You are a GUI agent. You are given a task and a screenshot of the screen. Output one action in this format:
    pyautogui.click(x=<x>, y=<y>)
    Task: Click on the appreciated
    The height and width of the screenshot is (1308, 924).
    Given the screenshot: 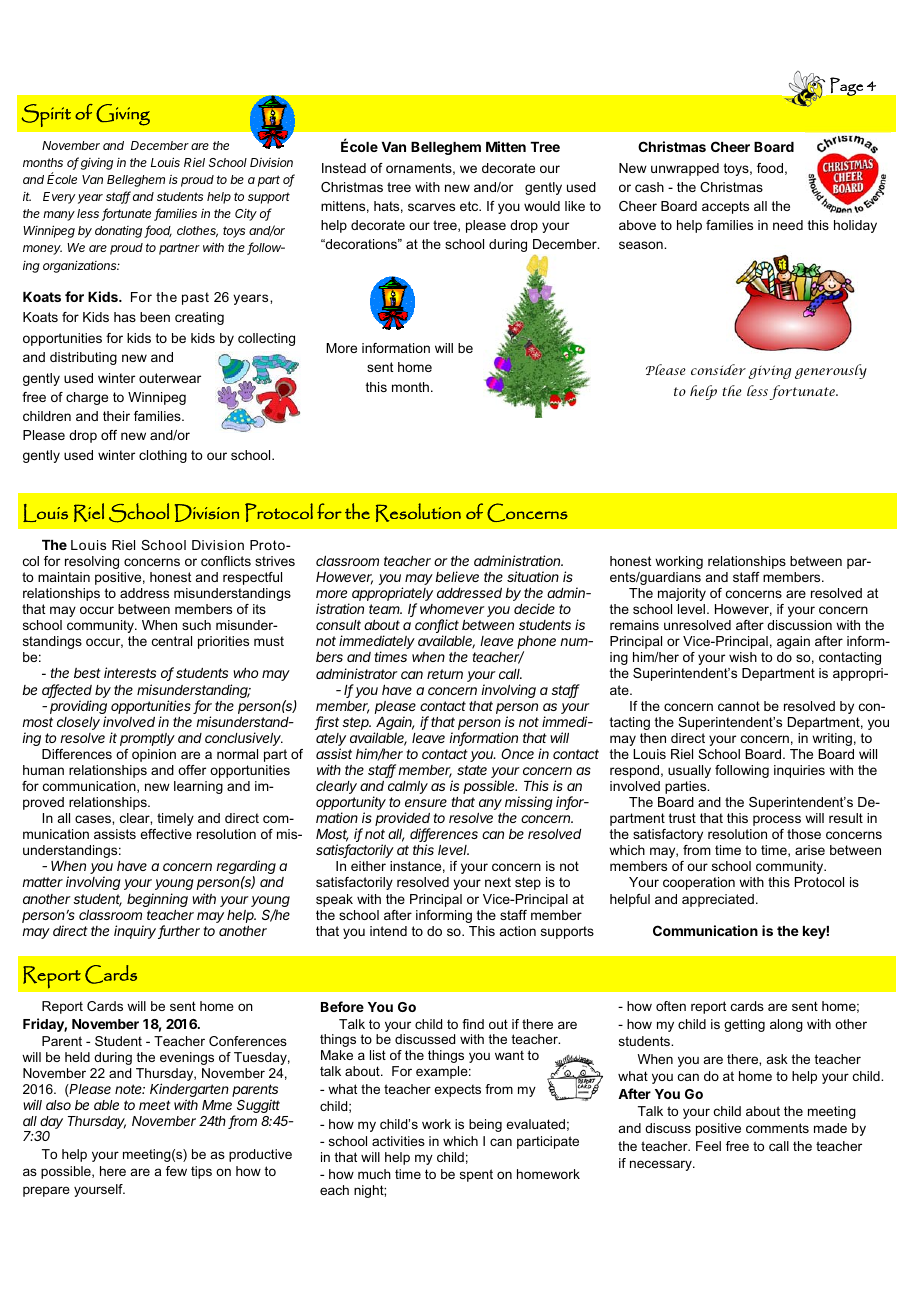 What is the action you would take?
    pyautogui.click(x=718, y=900)
